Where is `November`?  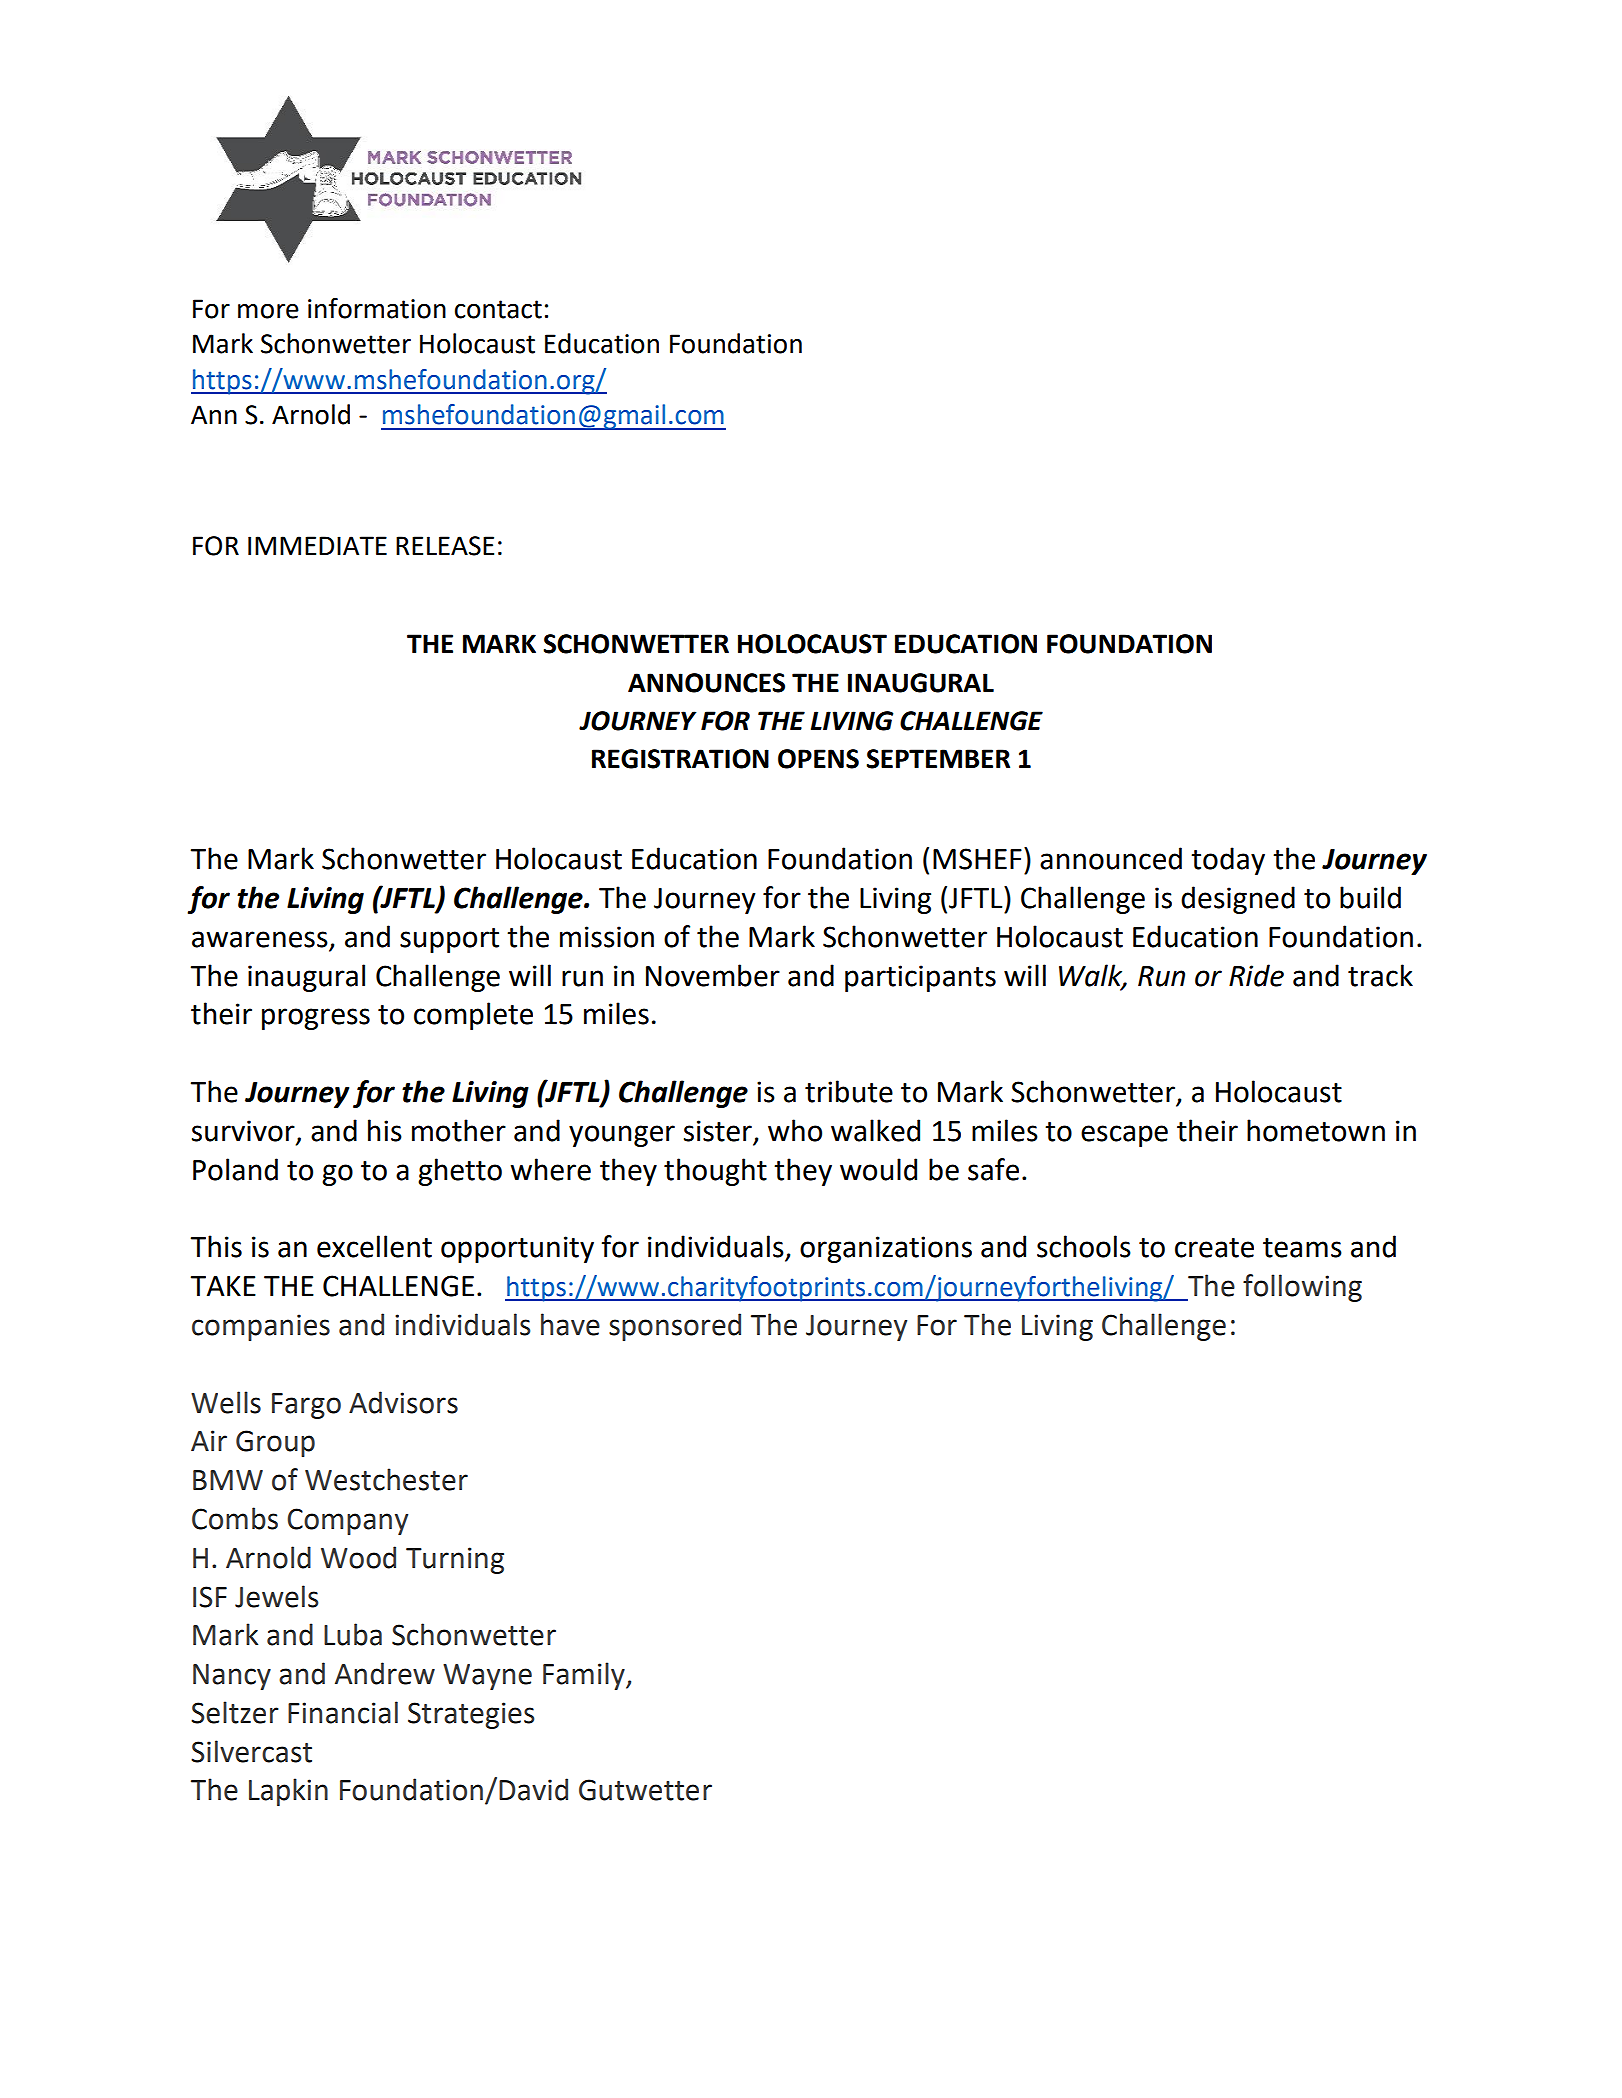 November is located at coordinates (713, 975).
